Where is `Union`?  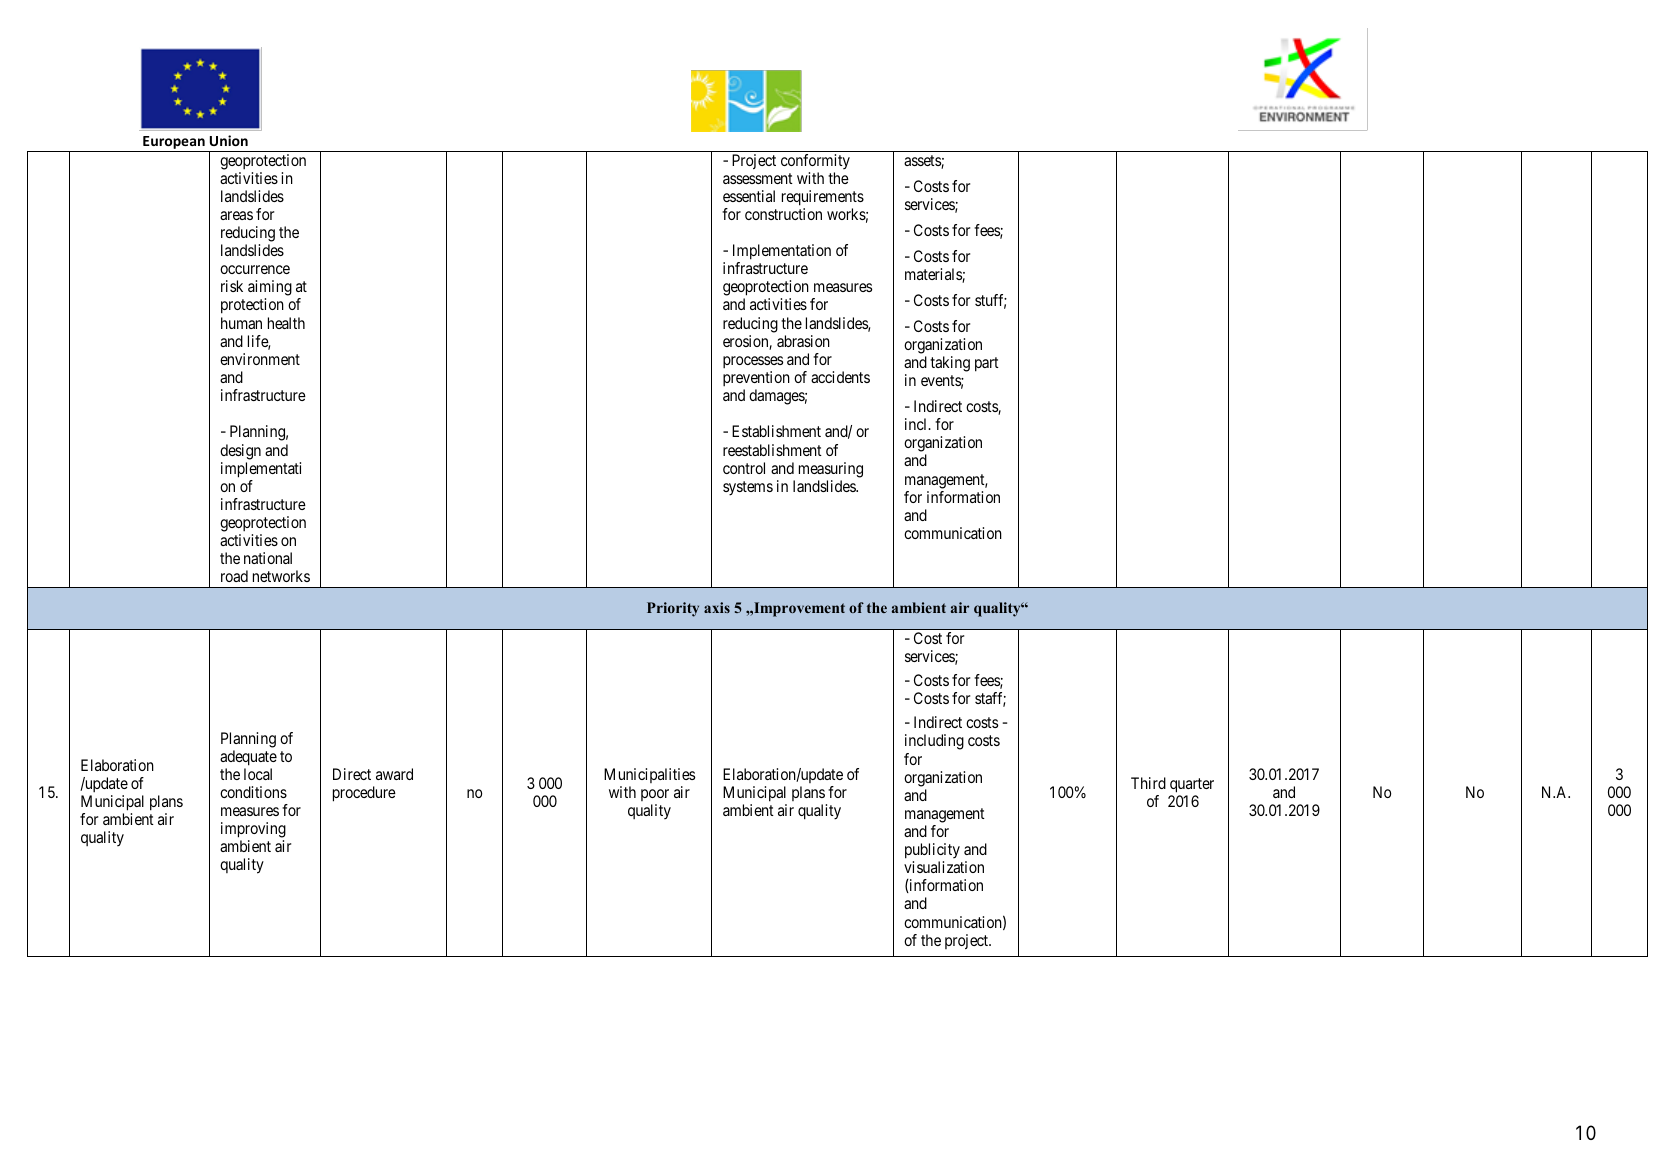 Union is located at coordinates (229, 140).
